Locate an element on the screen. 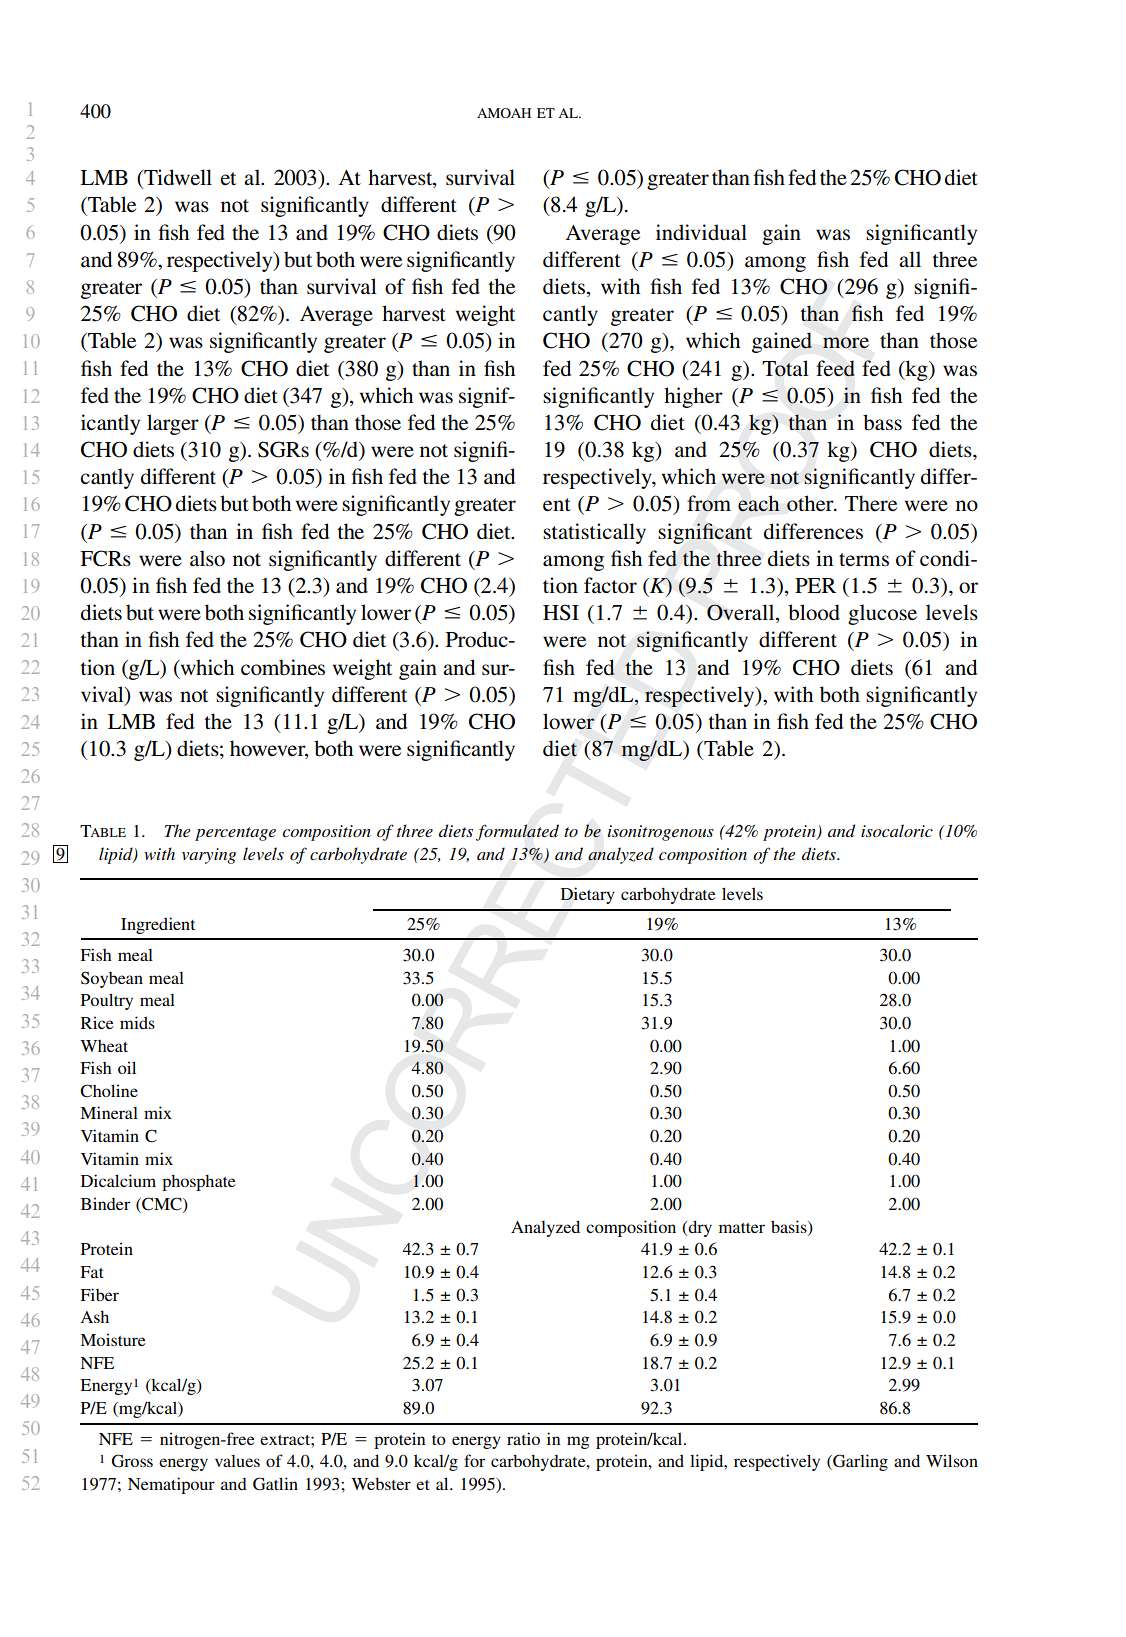 This screenshot has height=1637, width=1126. formulated is located at coordinates (517, 832).
